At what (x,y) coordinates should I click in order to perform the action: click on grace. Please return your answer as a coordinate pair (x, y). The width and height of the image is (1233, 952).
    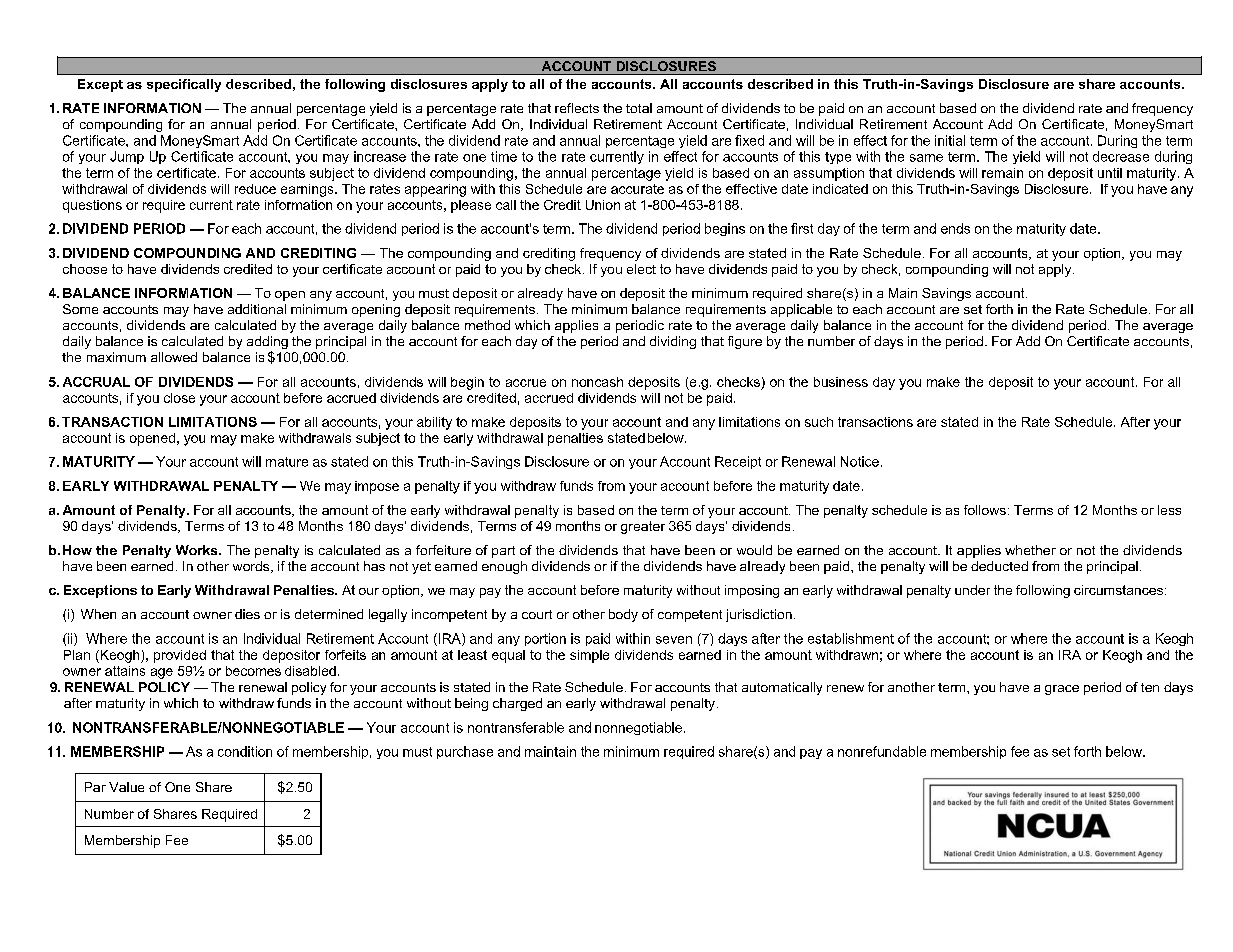
    Looking at the image, I should click on (1062, 690).
